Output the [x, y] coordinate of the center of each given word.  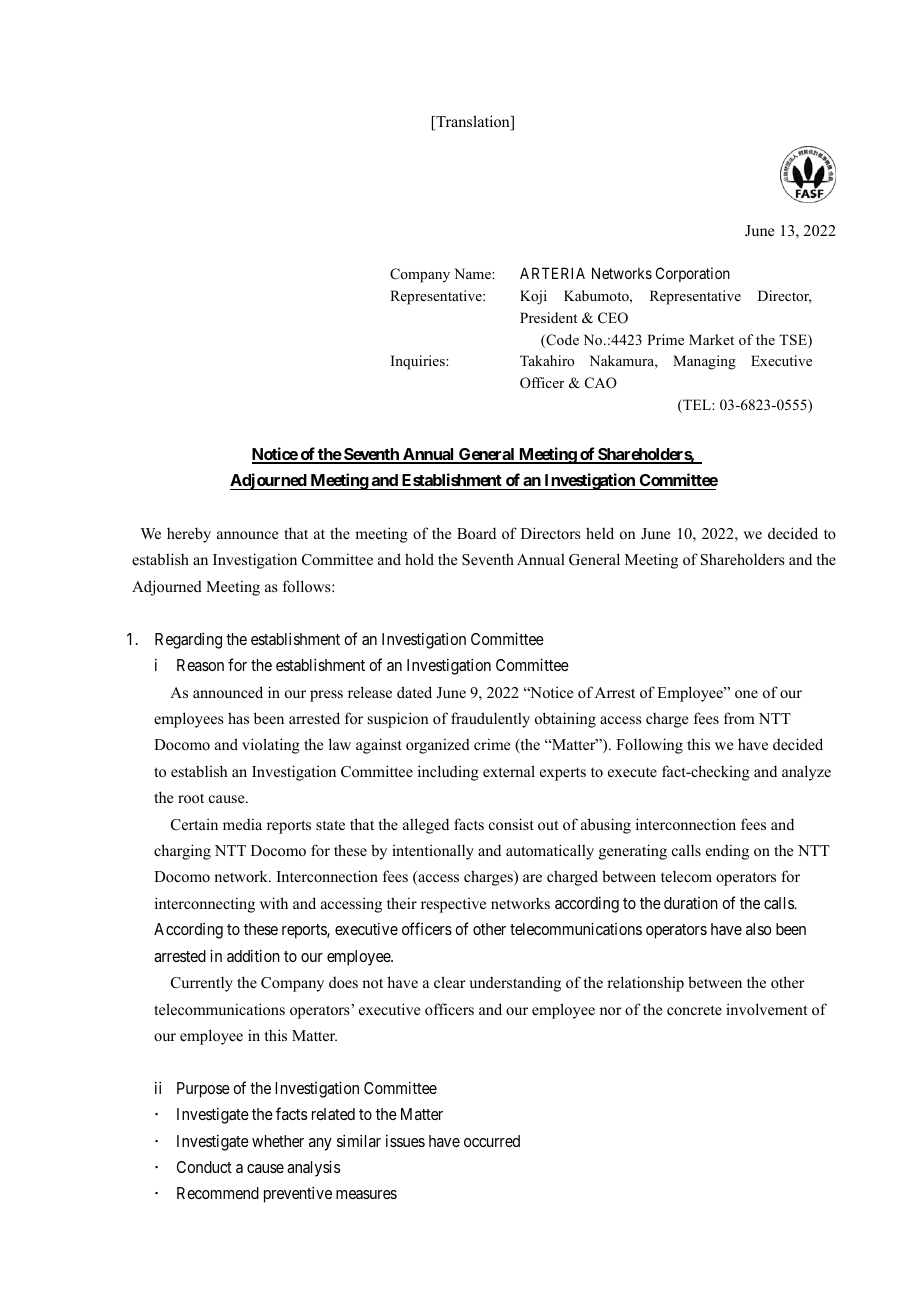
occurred [492, 1141]
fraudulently [490, 720]
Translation [473, 122]
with [274, 903]
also [759, 929]
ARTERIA [552, 273]
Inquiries [419, 362]
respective [453, 905]
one [746, 694]
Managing [704, 362]
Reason [200, 665]
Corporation [693, 274]
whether [278, 1141]
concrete [694, 1010]
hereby [189, 535]
